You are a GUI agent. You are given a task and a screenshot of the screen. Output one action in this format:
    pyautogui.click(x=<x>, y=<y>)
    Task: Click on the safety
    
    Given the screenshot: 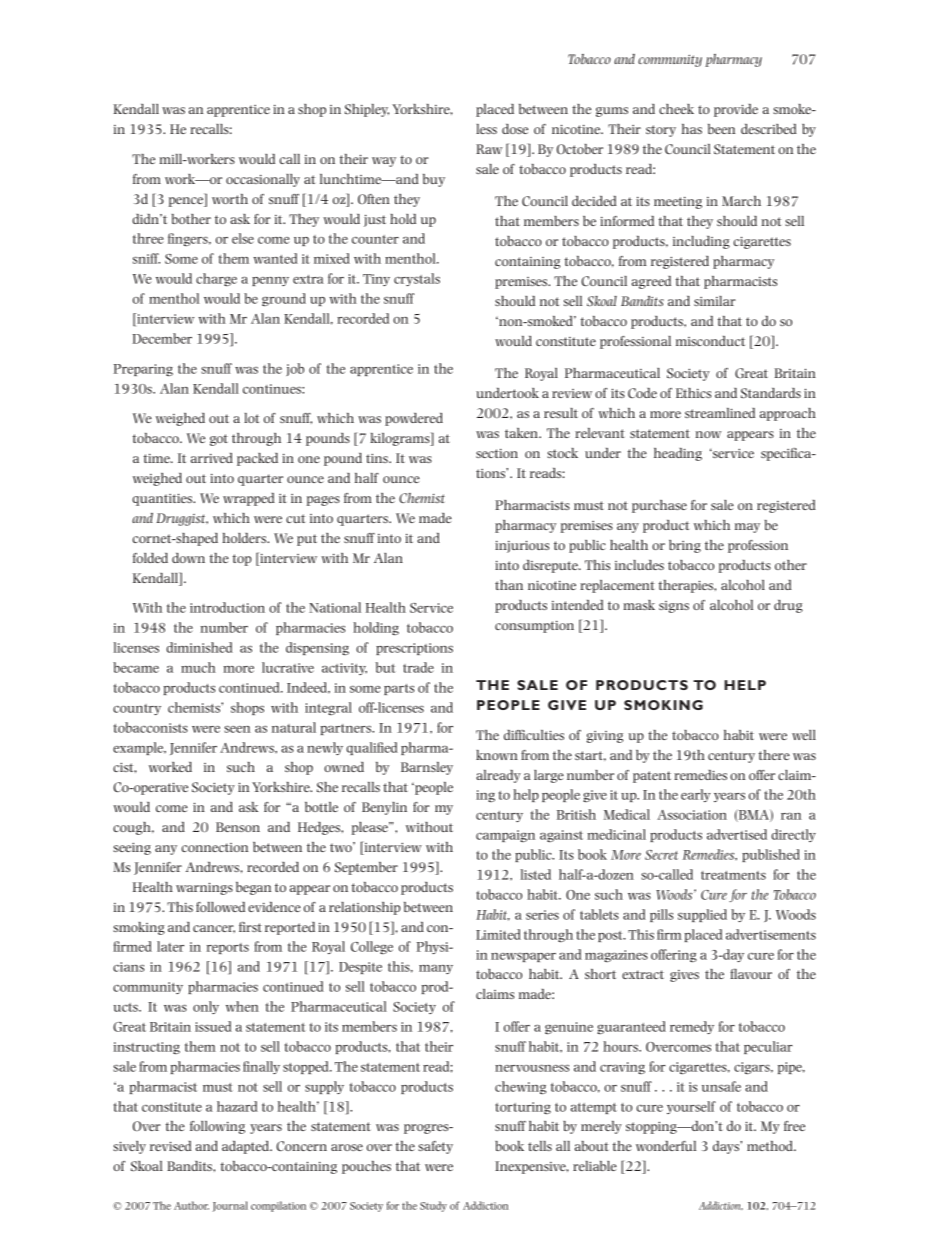 What is the action you would take?
    pyautogui.click(x=435, y=1147)
